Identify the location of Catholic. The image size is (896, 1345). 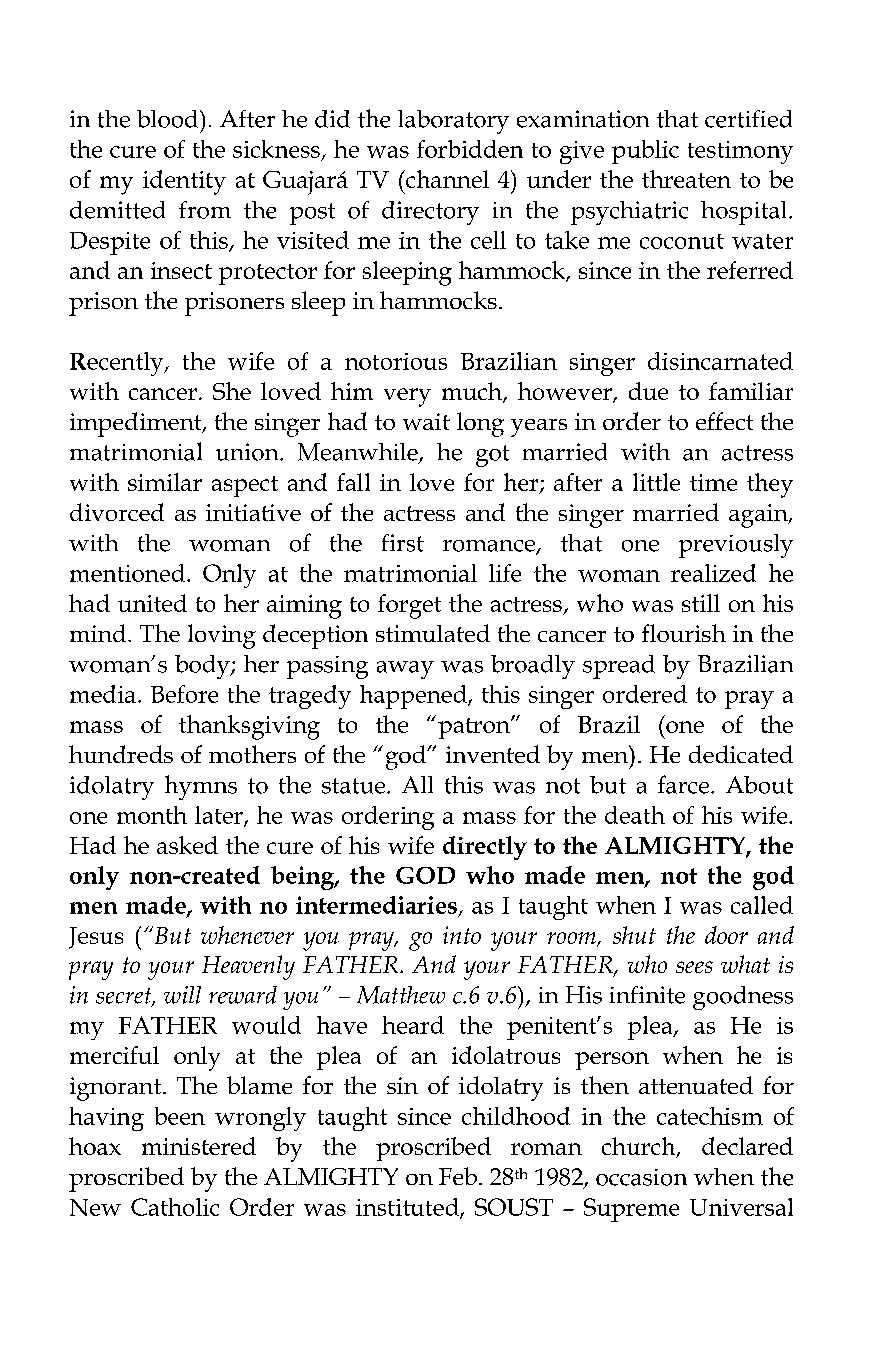
(175, 1207).
